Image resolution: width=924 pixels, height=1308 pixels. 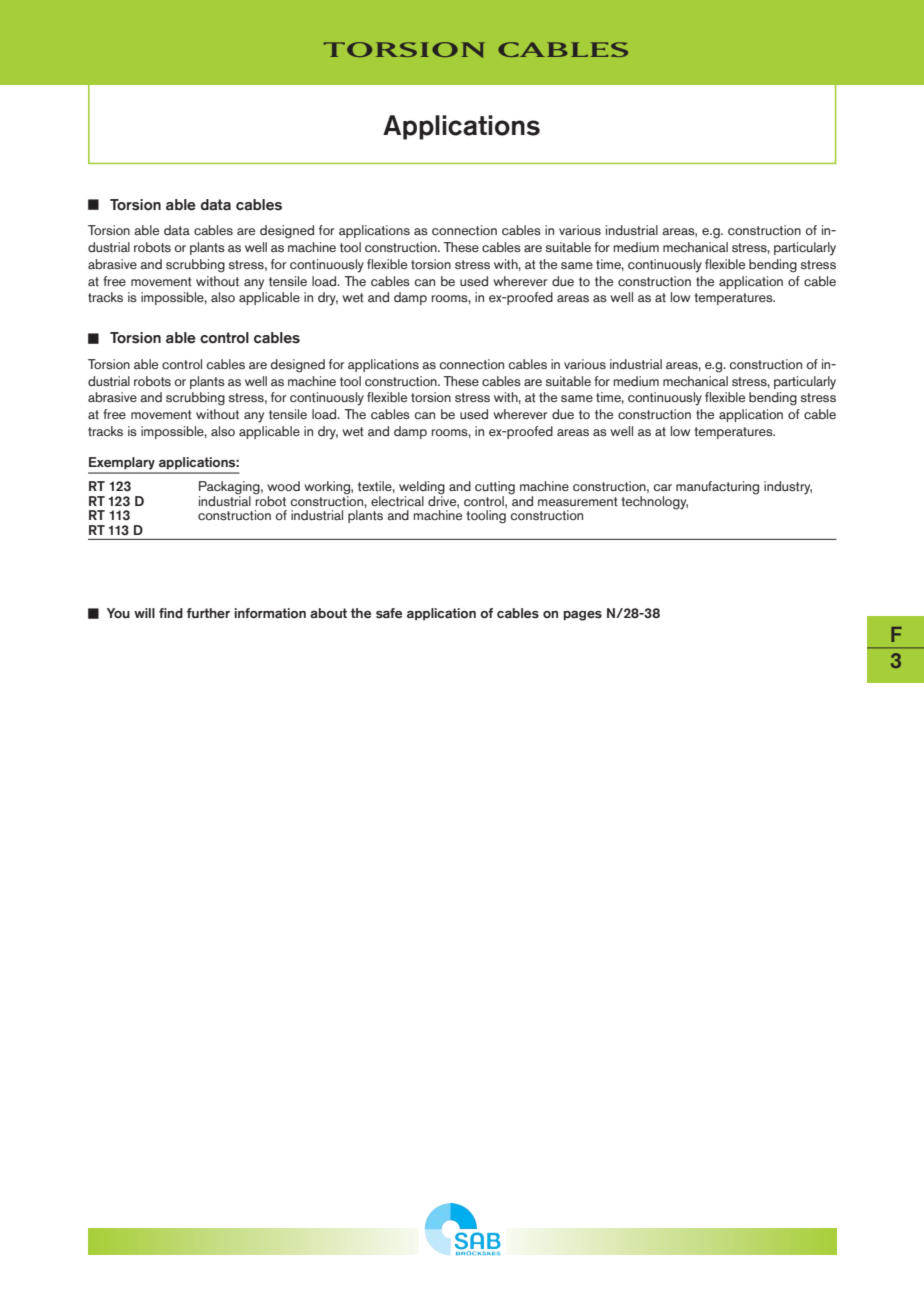 What do you see at coordinates (717, 488) in the screenshot?
I see `manufacturing` at bounding box center [717, 488].
